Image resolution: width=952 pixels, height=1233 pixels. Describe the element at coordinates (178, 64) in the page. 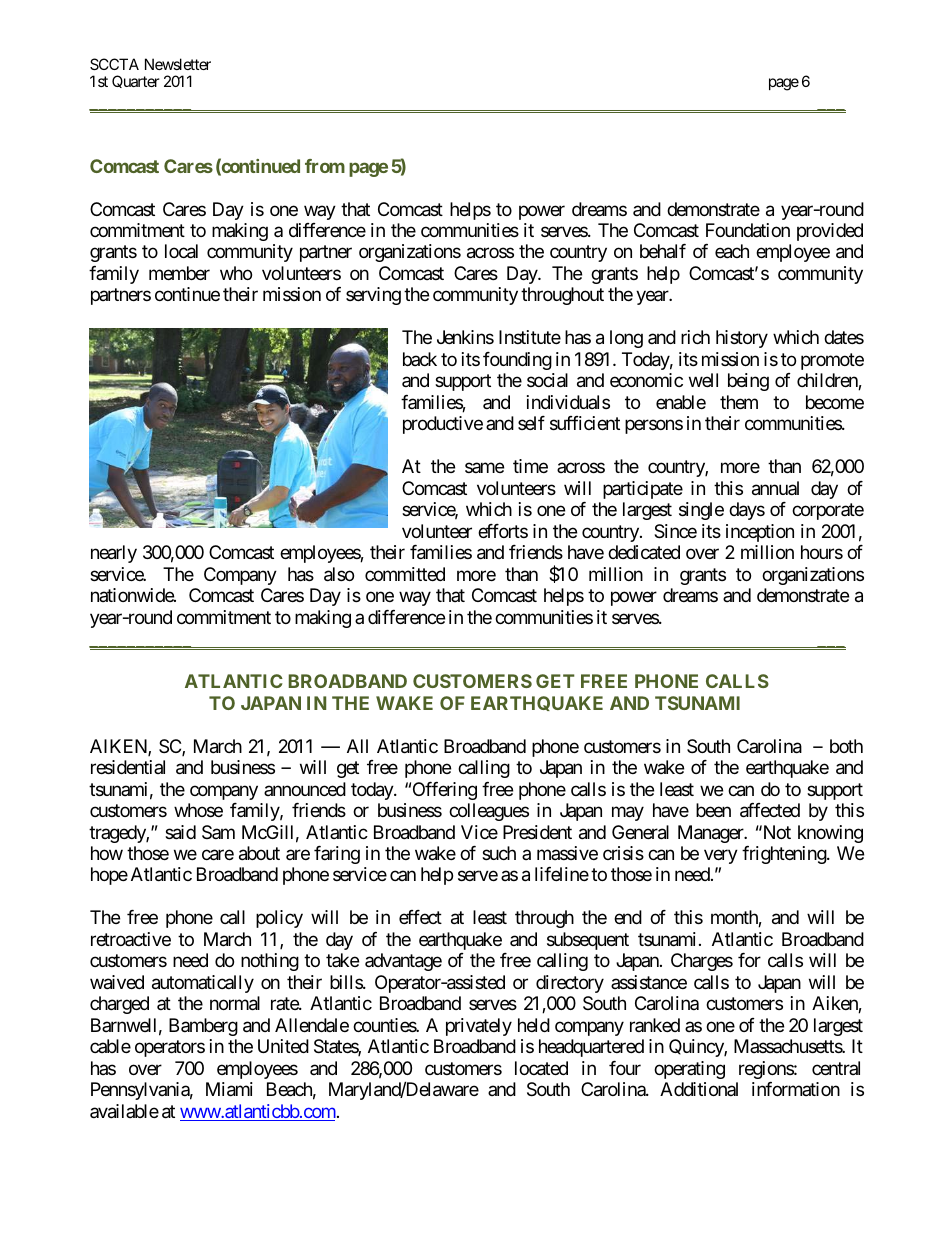

I see `Newsletter` at that location.
